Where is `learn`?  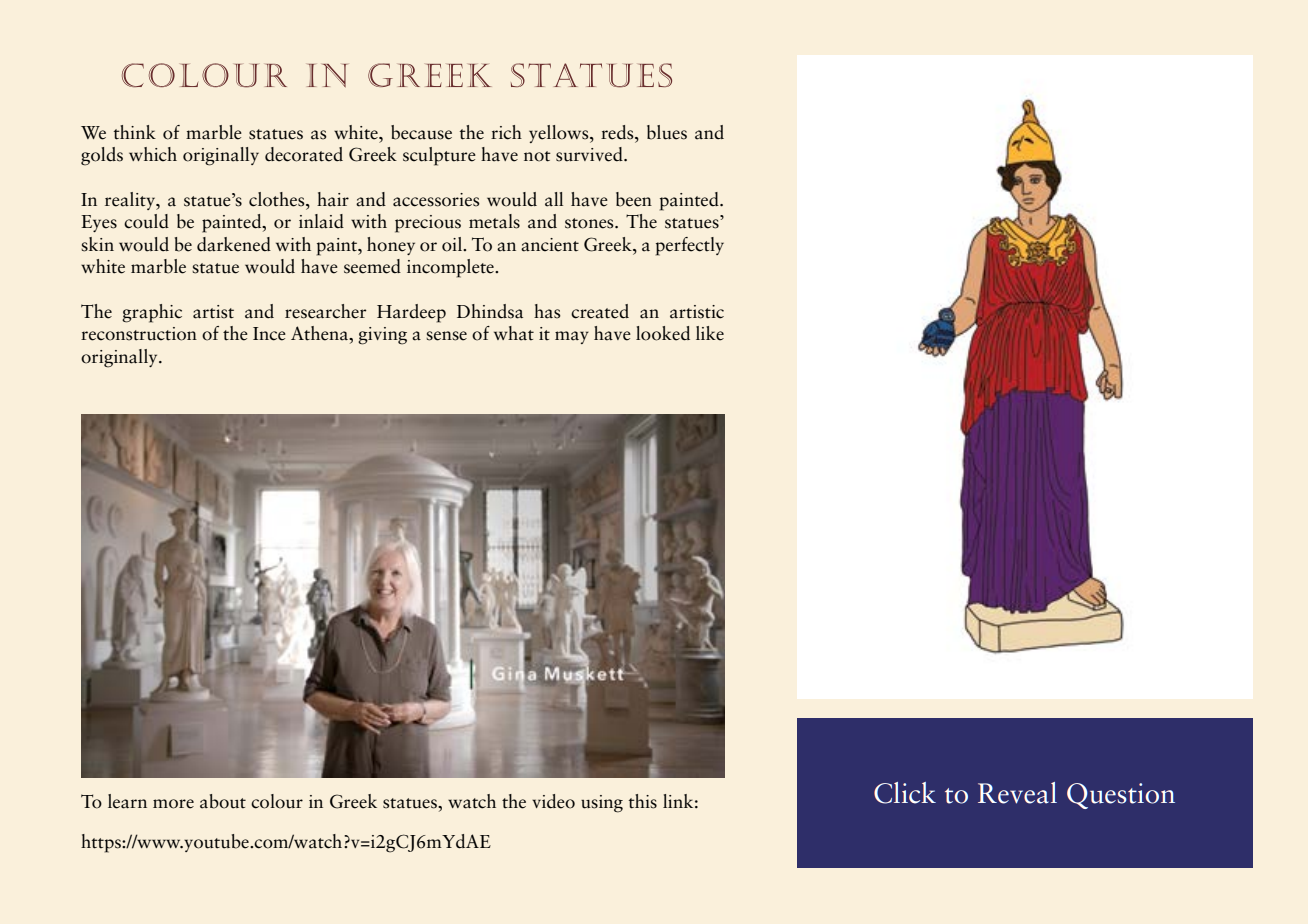
learn is located at coordinates (127, 801).
